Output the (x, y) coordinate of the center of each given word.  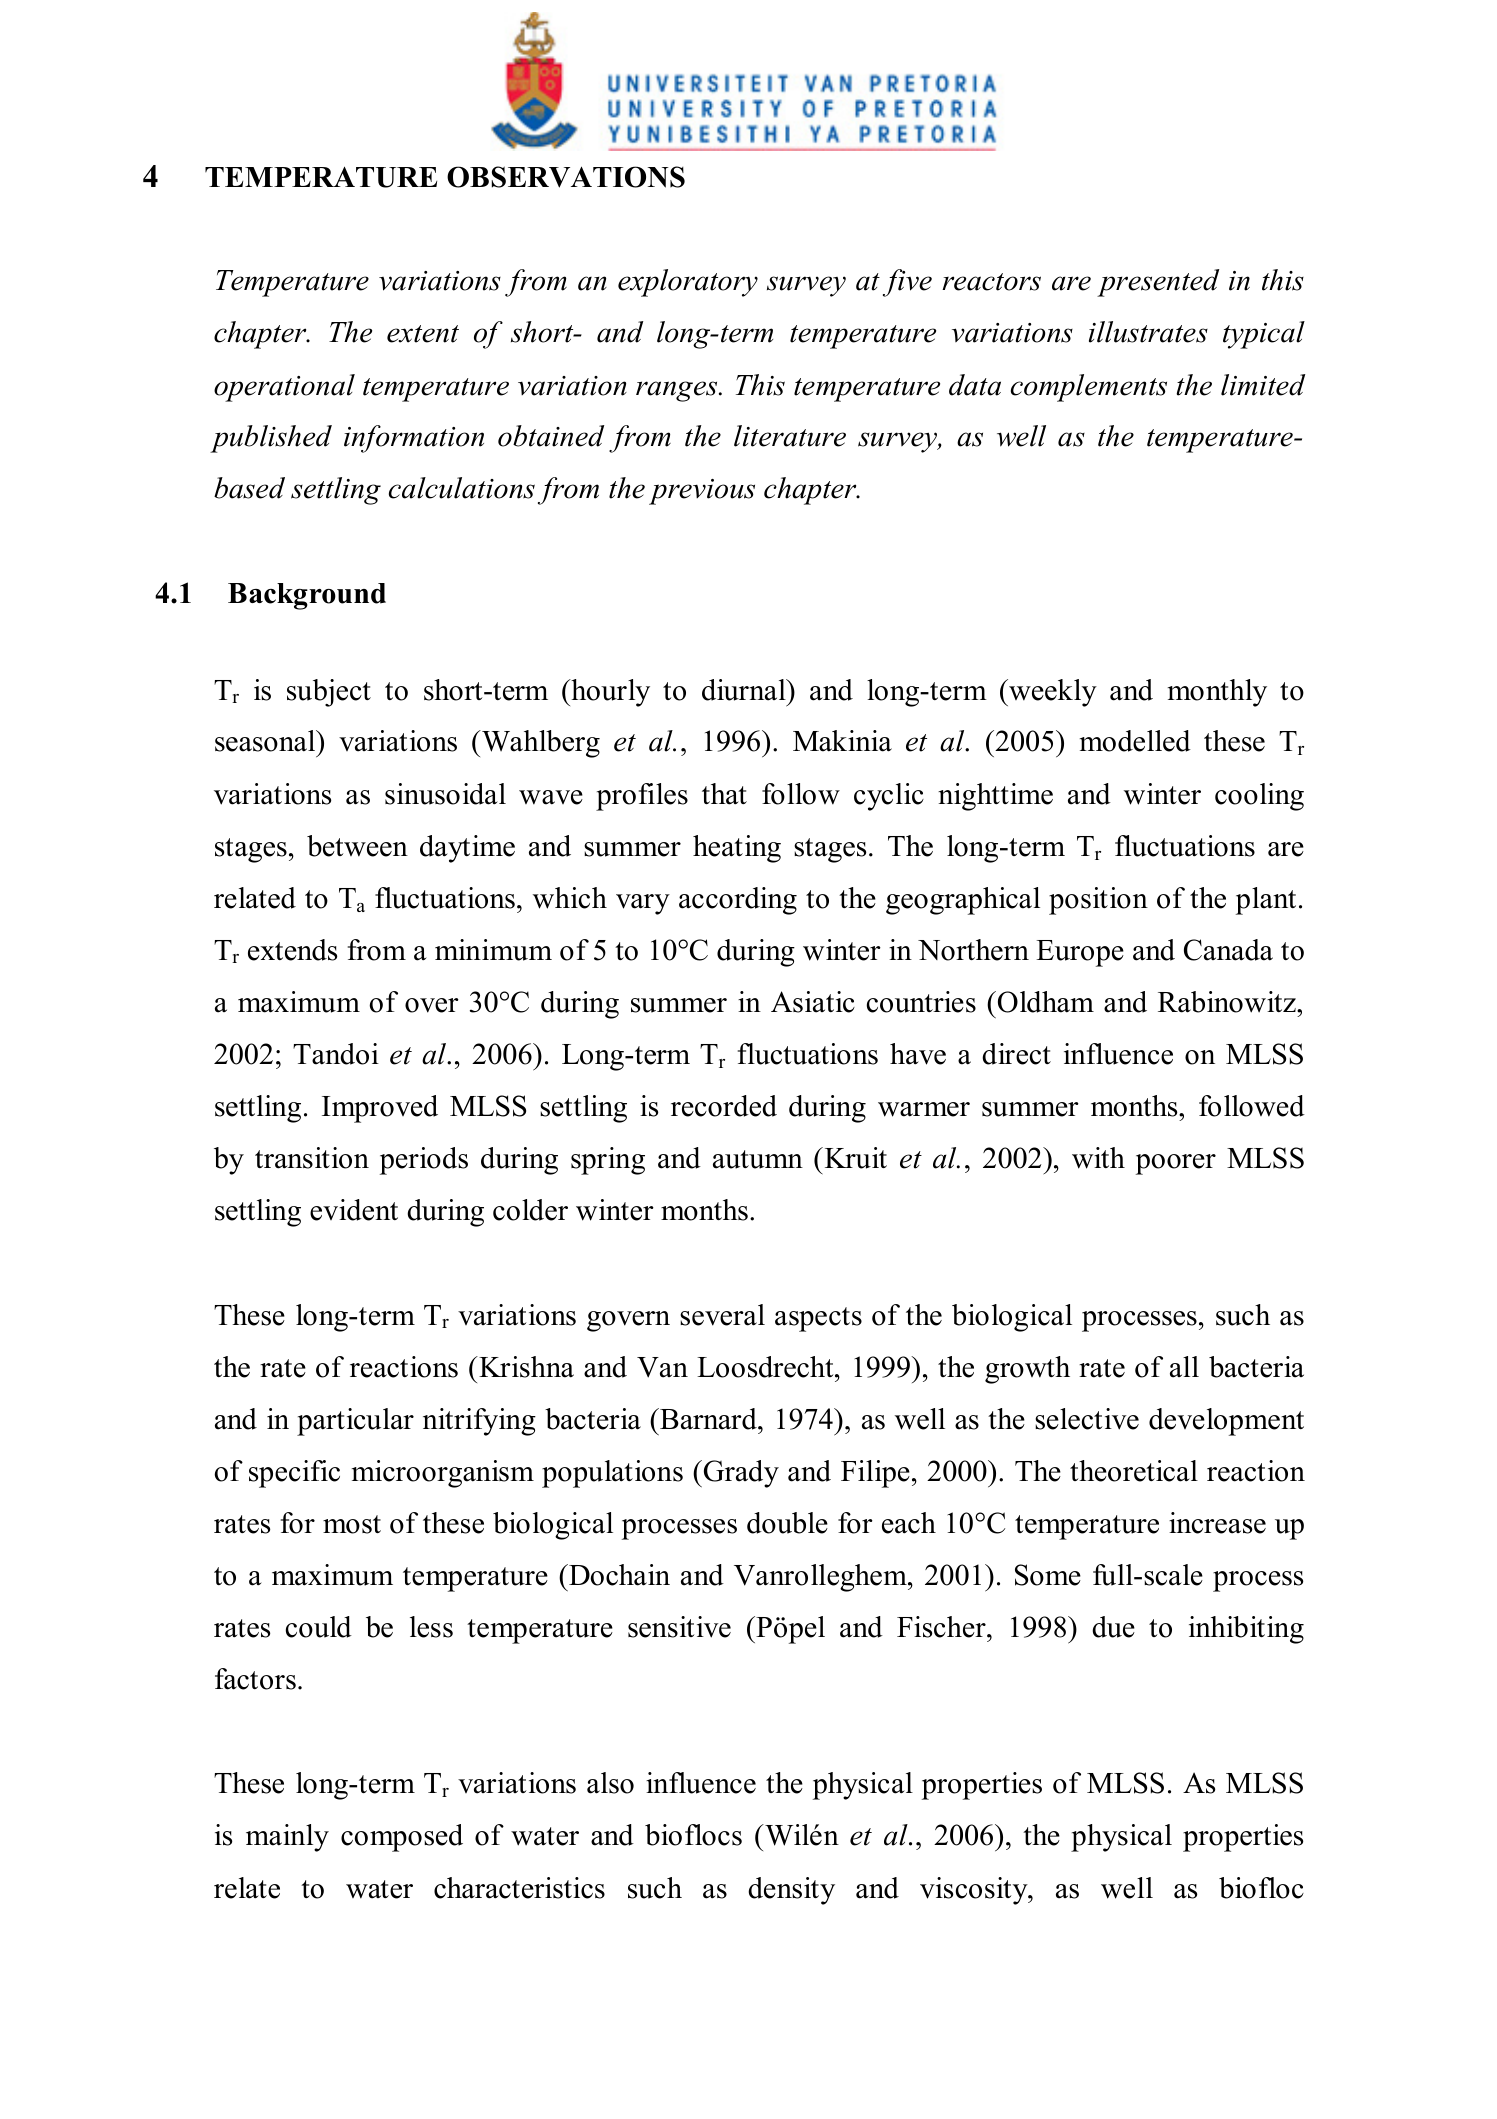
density (791, 1891)
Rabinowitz (1228, 1002)
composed (402, 1838)
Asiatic (813, 1002)
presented (1158, 283)
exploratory (688, 283)
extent (423, 334)
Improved (380, 1109)
